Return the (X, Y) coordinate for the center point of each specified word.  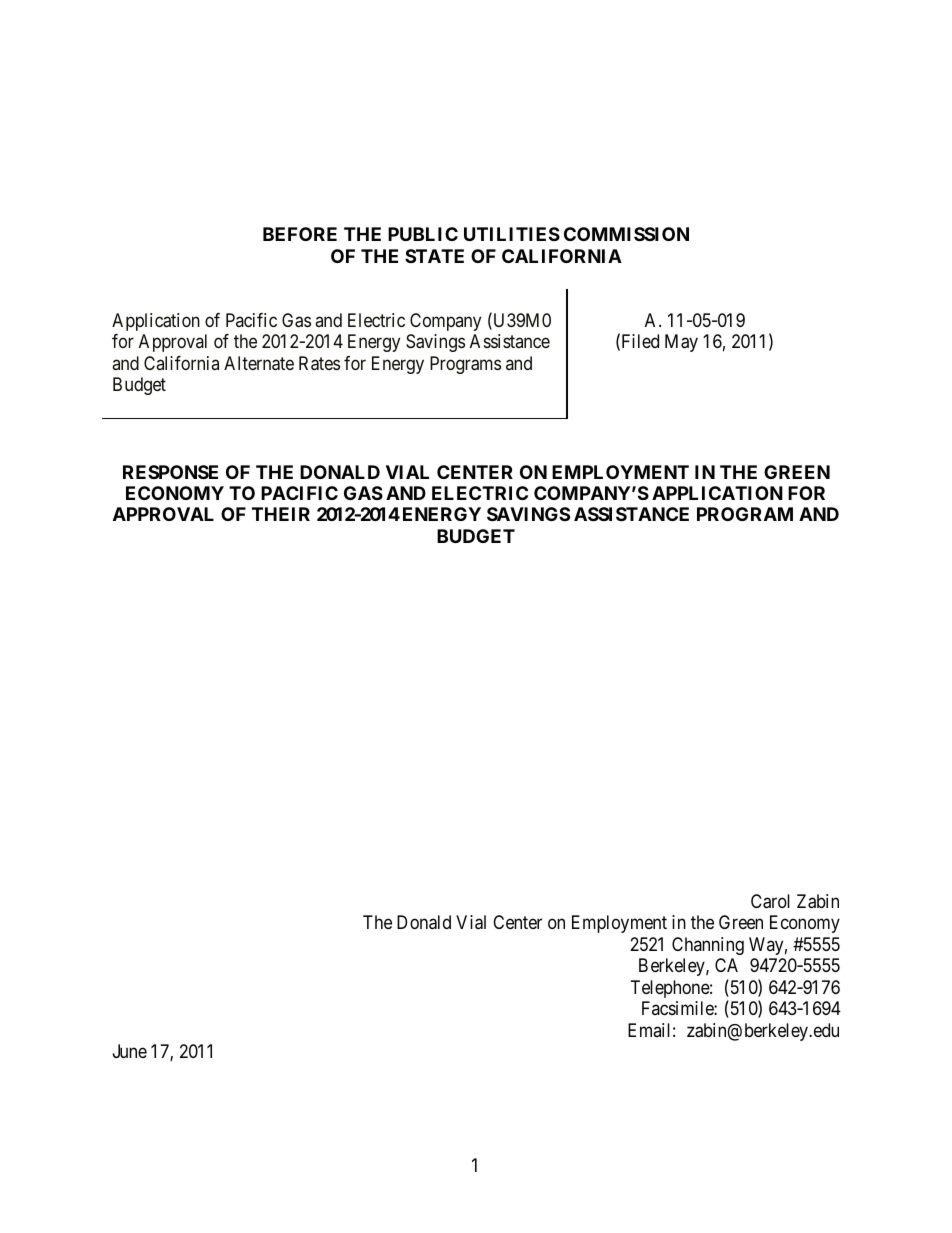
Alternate (259, 363)
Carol (770, 901)
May (681, 343)
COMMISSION (626, 234)
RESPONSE (170, 472)
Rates (319, 363)
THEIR (281, 514)
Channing (708, 946)
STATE (434, 256)
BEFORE (300, 234)
